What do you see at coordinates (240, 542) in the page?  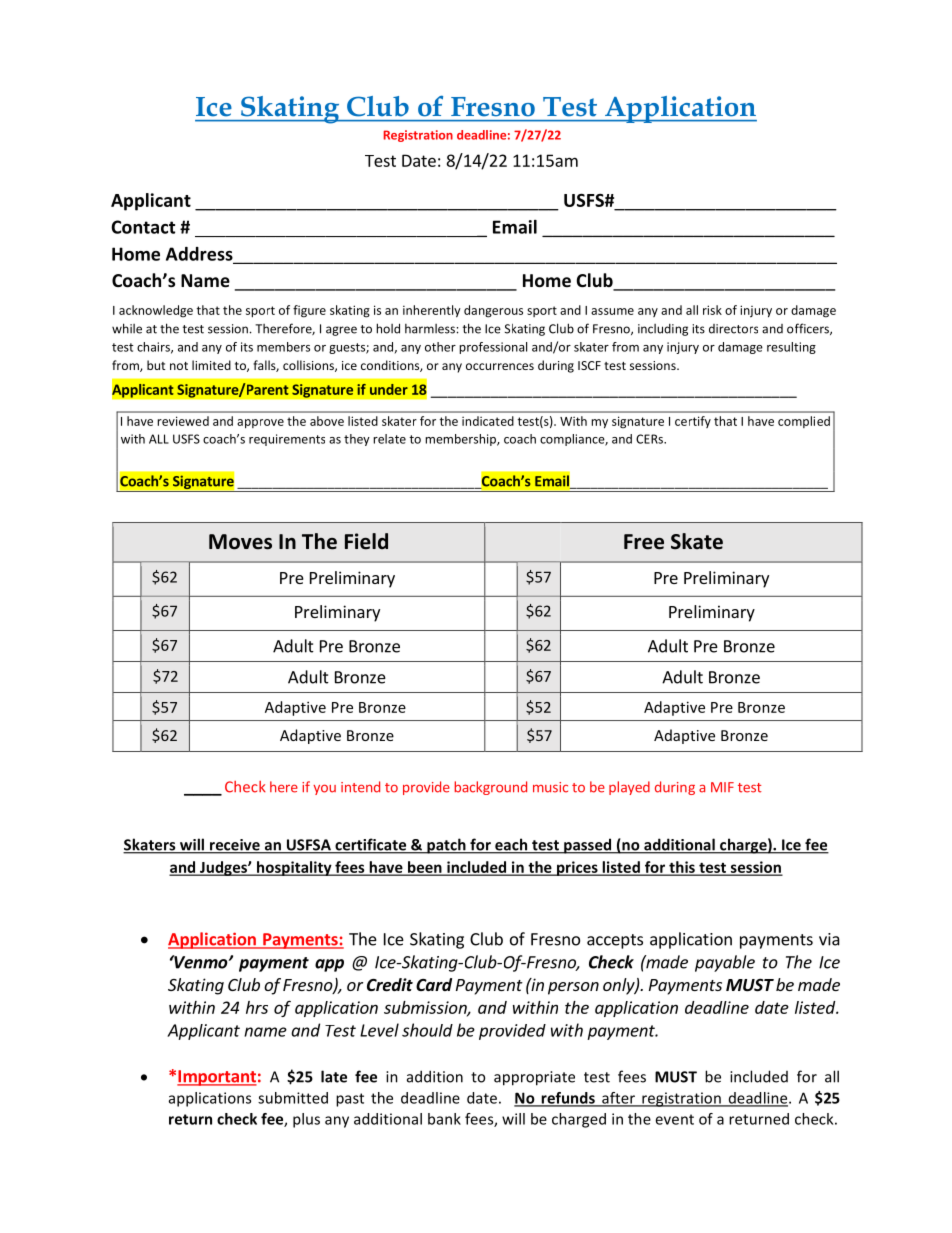 I see `Moves` at bounding box center [240, 542].
